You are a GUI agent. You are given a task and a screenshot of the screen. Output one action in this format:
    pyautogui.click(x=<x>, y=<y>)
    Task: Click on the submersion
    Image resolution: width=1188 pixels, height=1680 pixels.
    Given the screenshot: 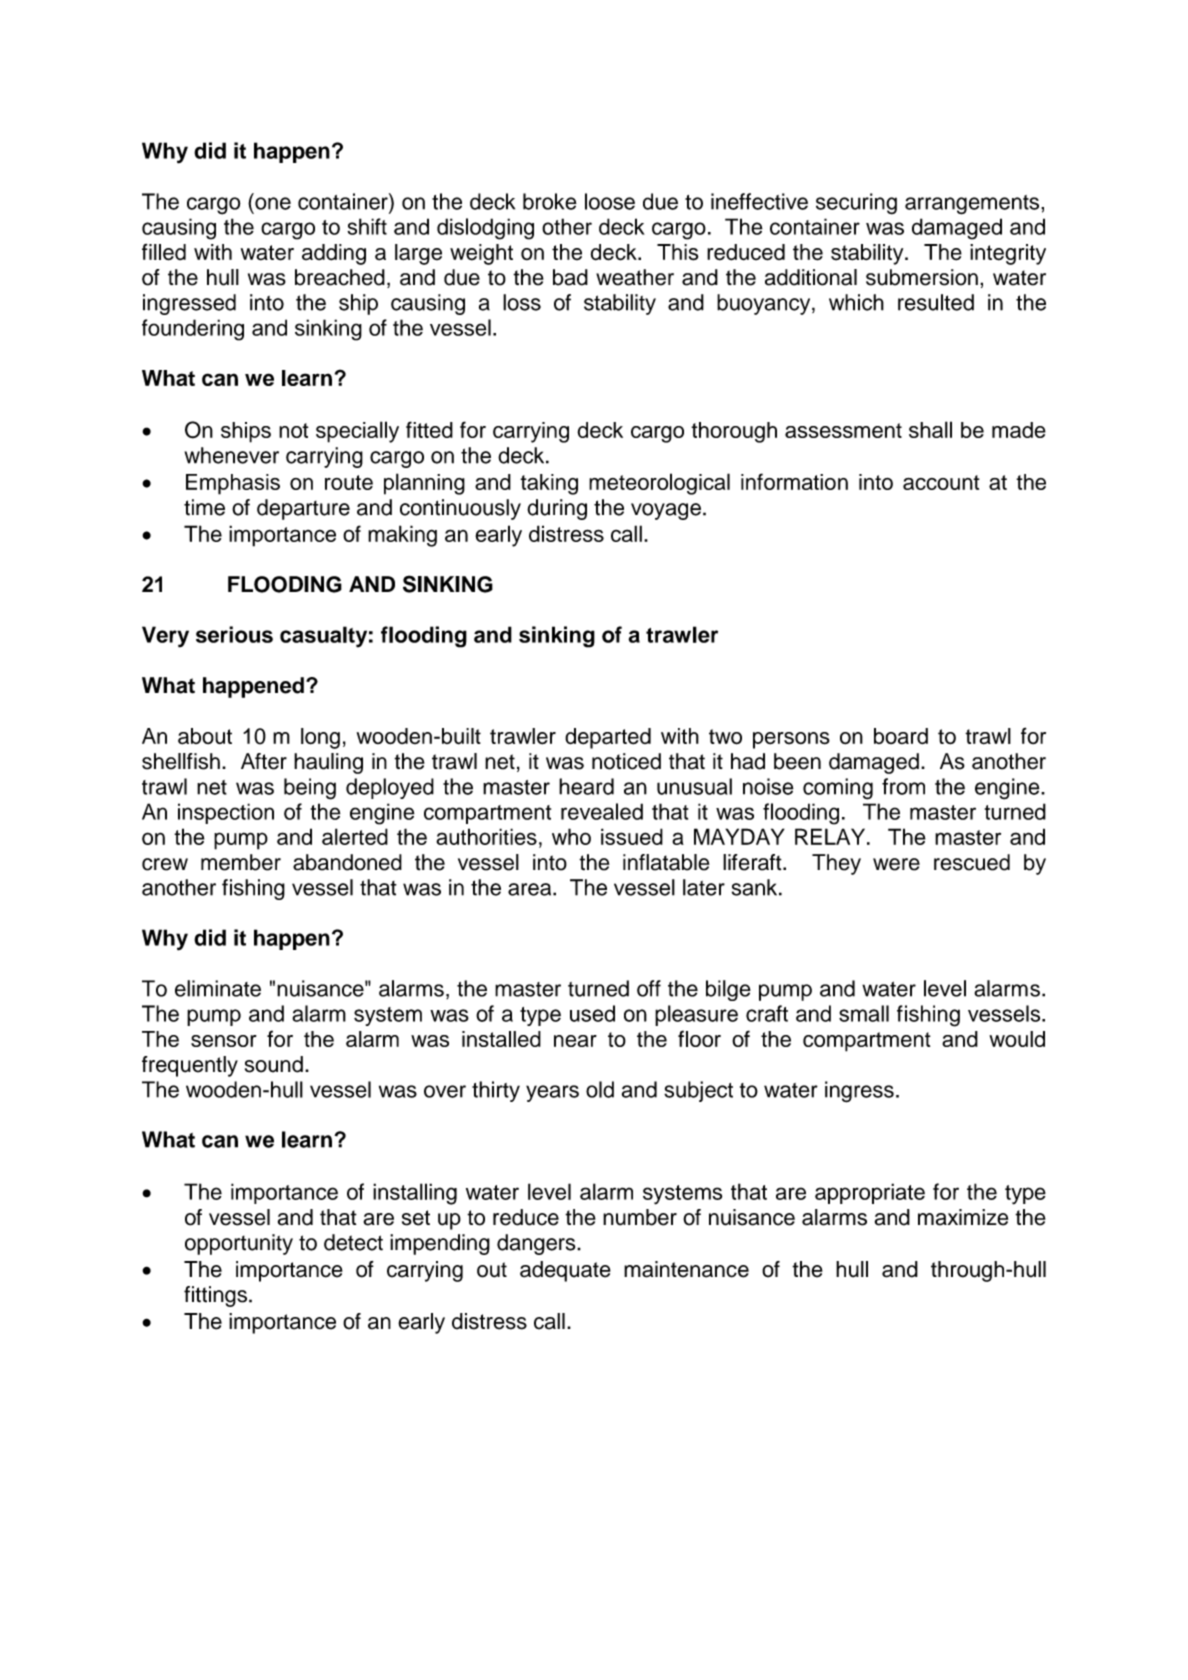 What is the action you would take?
    pyautogui.click(x=922, y=277)
